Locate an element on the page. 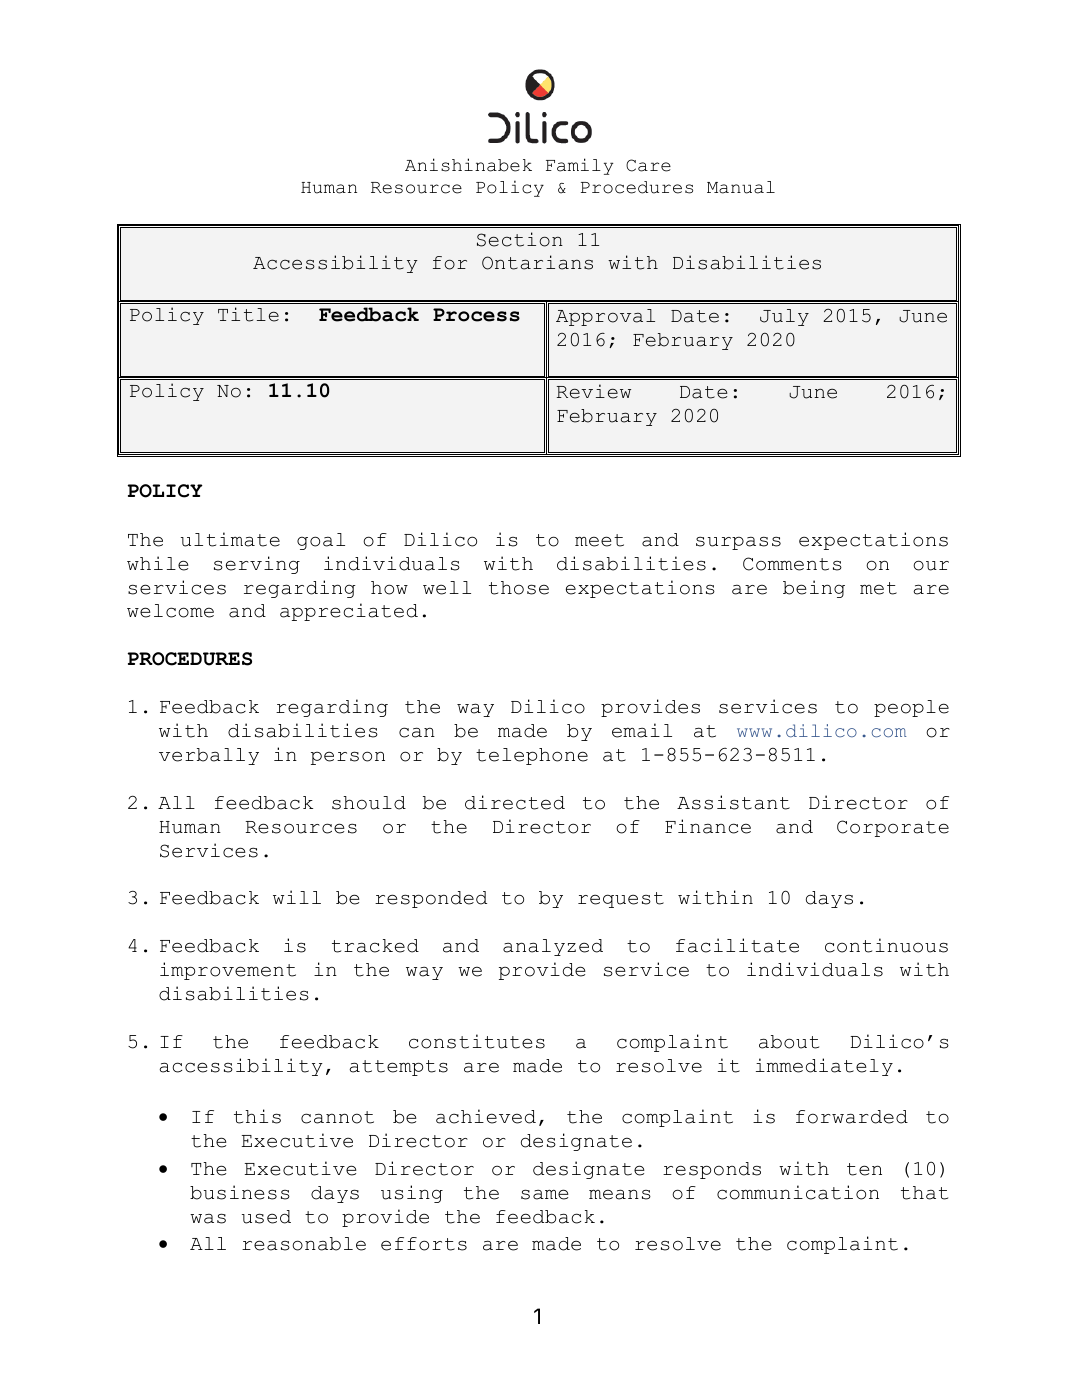 The width and height of the document is (1077, 1393). Review is located at coordinates (594, 391).
